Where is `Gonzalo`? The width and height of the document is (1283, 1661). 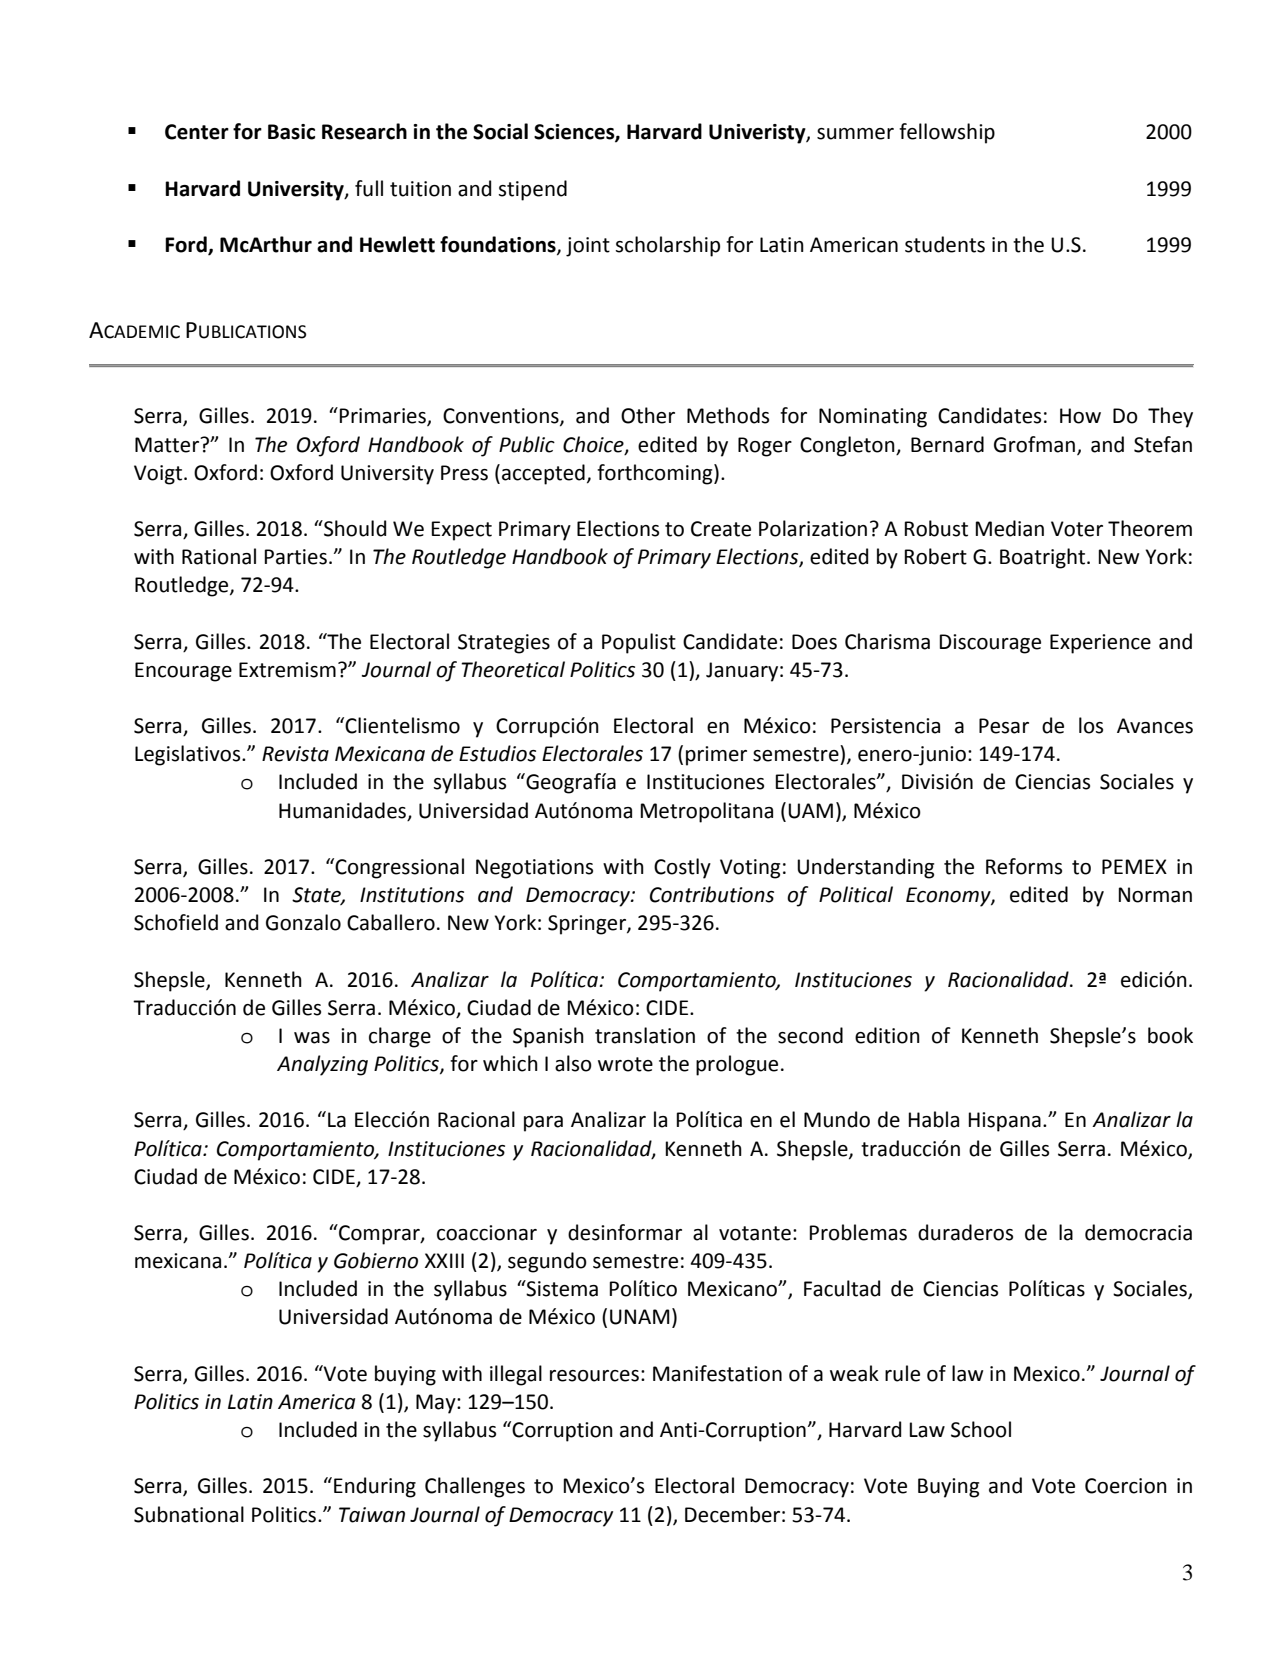
Gonzalo is located at coordinates (303, 922).
